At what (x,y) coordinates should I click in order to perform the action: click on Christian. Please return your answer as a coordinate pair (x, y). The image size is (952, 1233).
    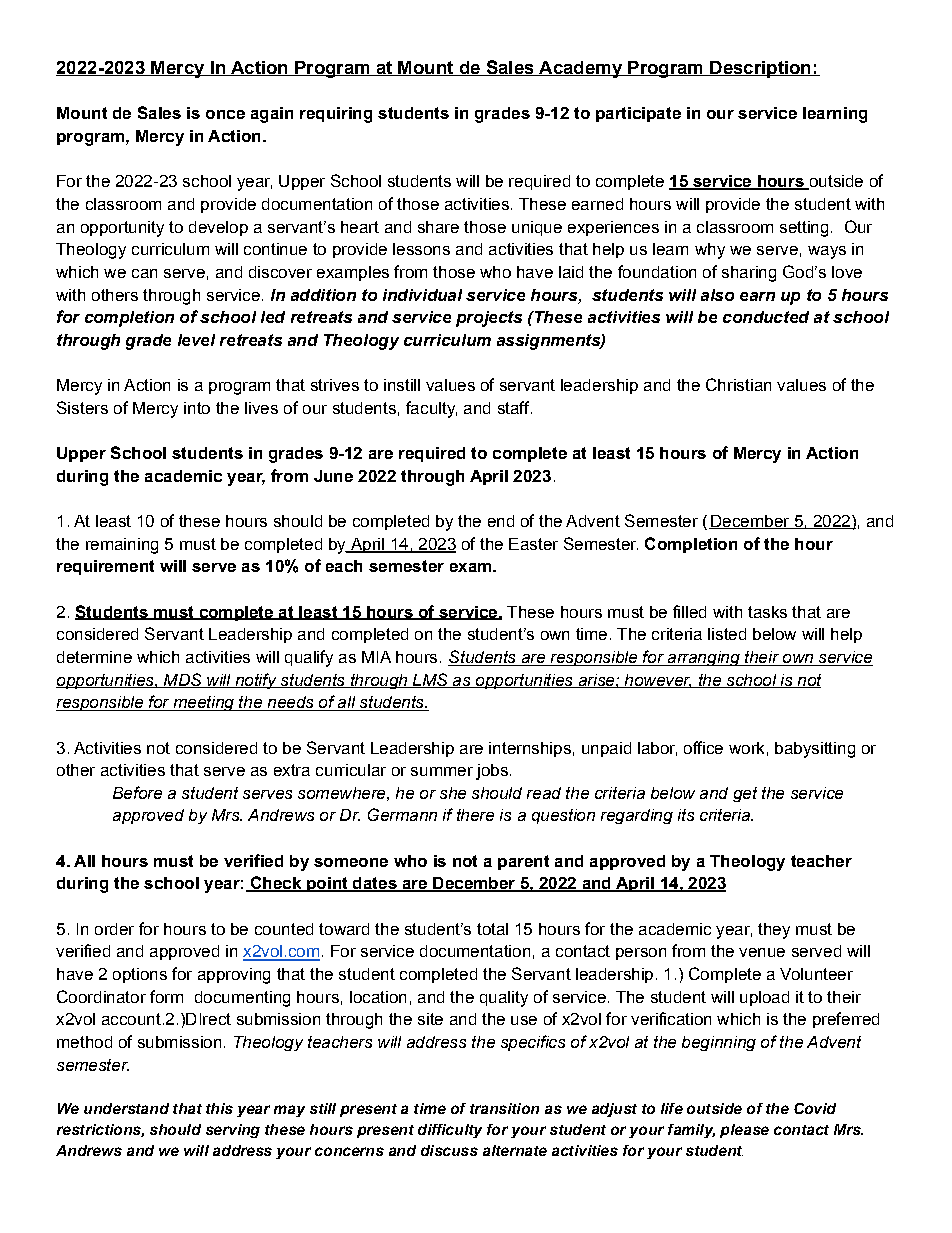
    Looking at the image, I should click on (738, 384).
